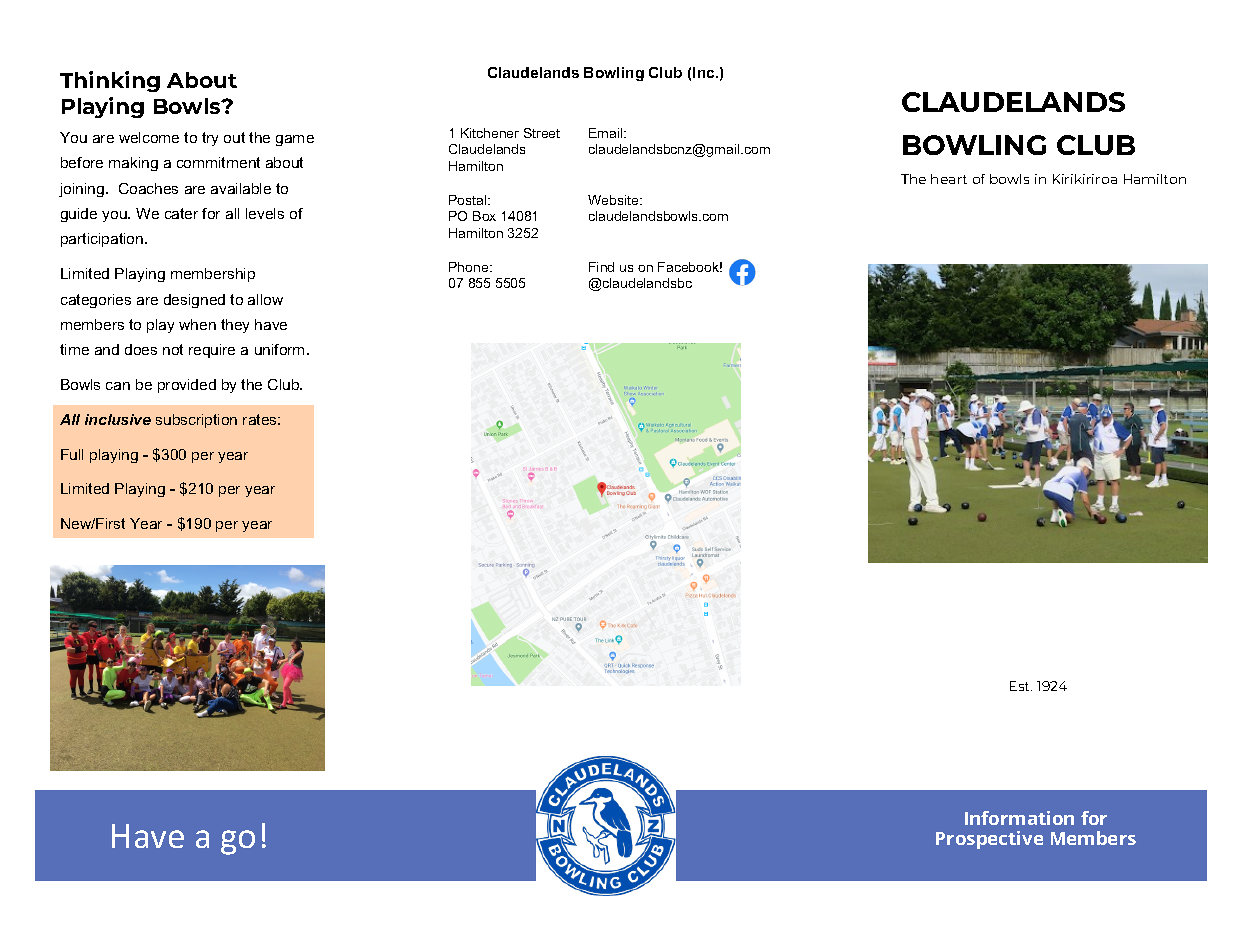 The width and height of the document is (1233, 952). I want to click on heart, so click(949, 179).
